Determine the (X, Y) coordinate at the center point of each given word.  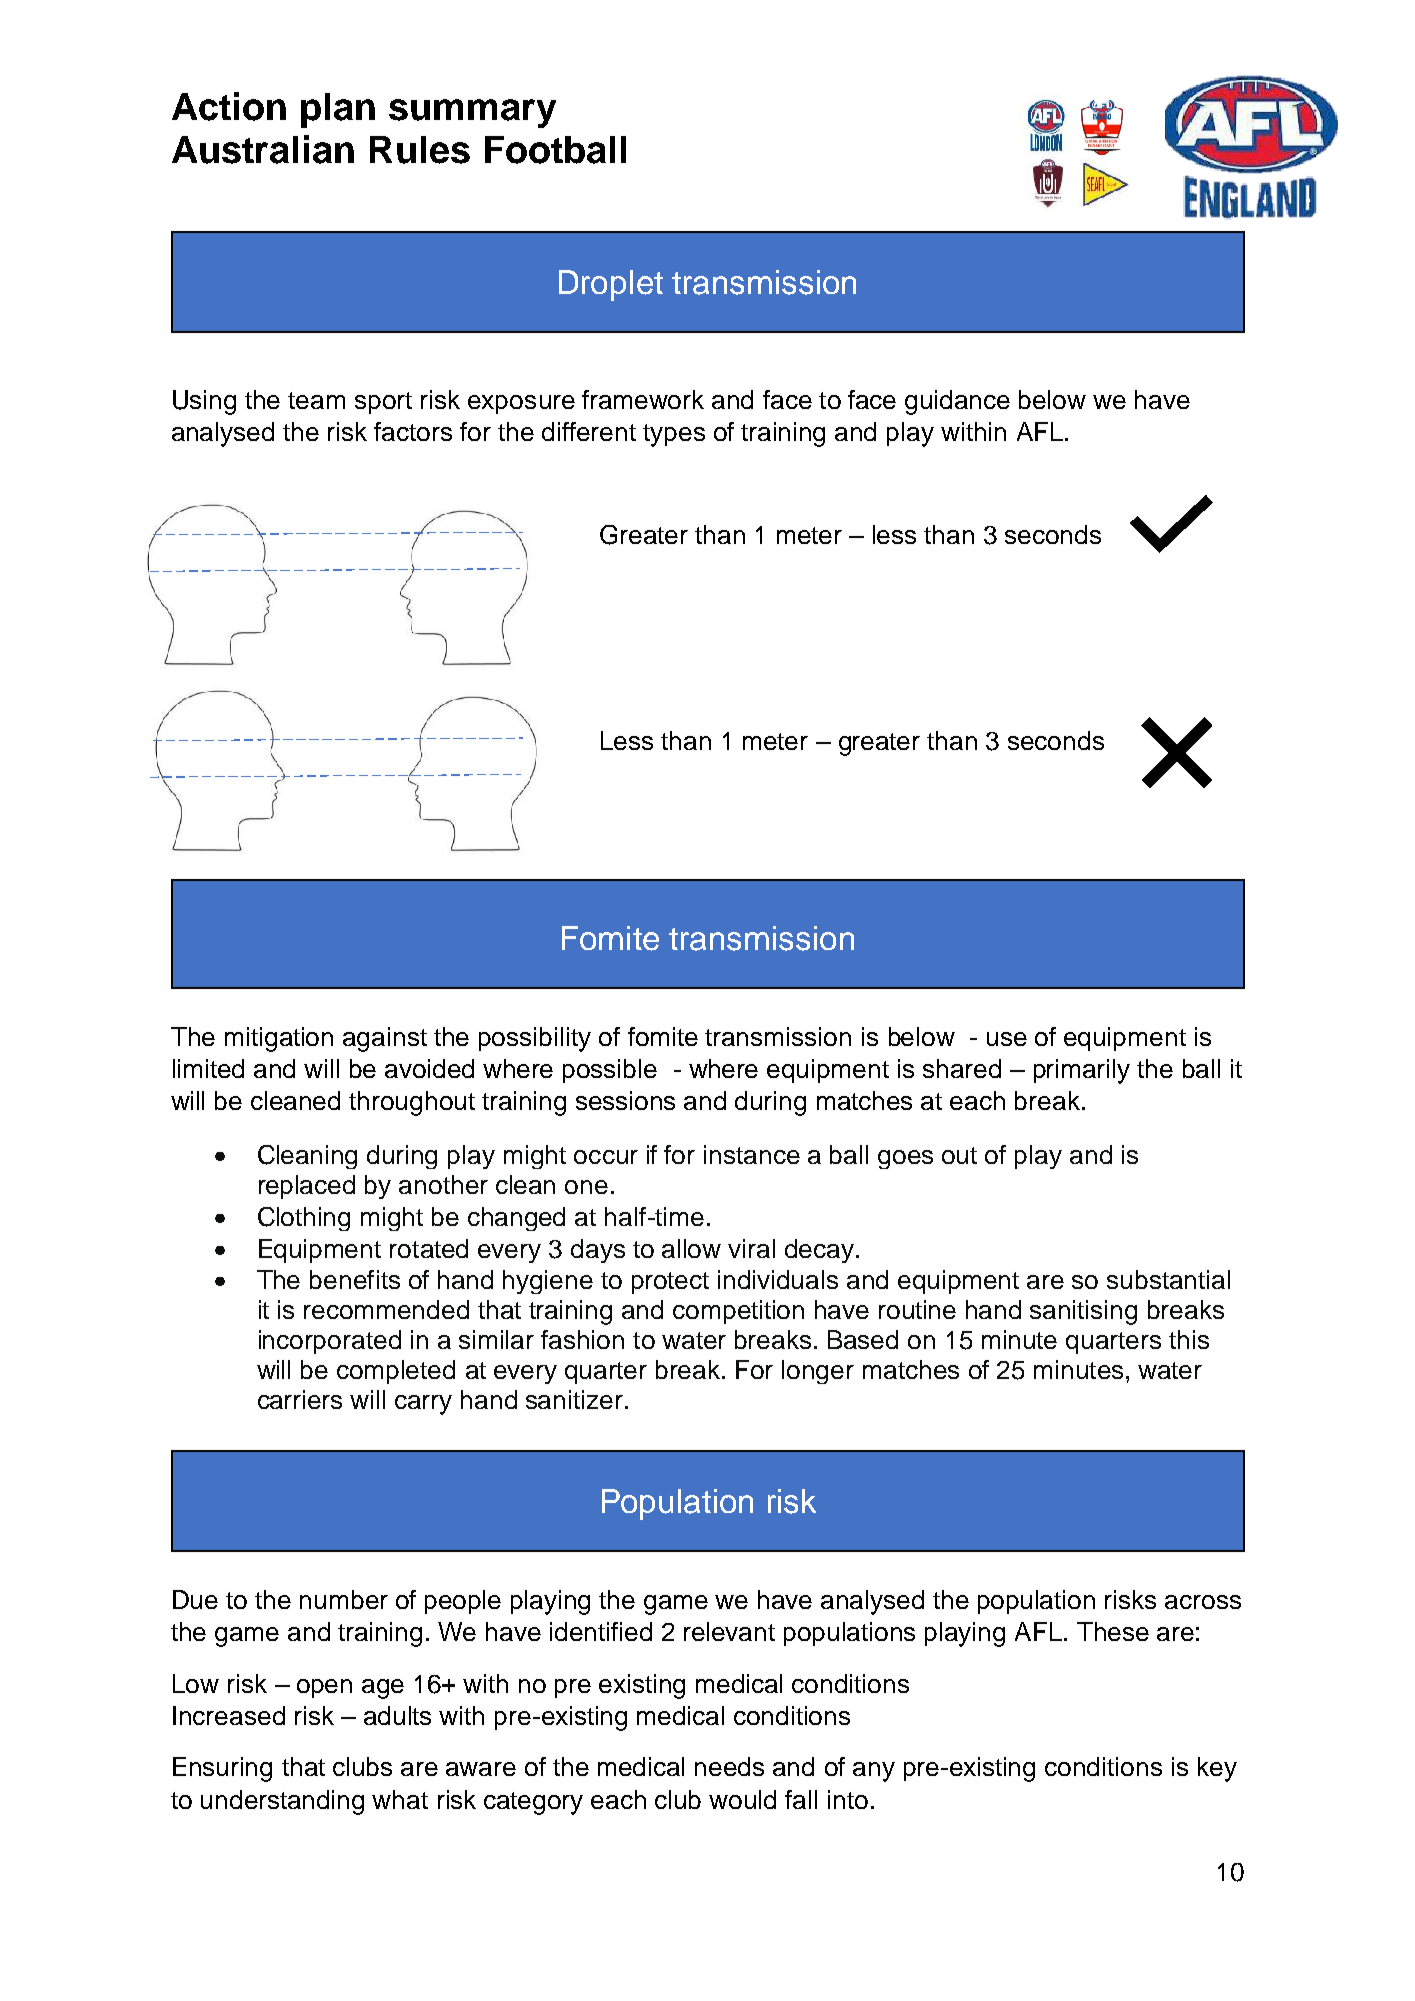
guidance (957, 402)
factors (413, 431)
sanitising (1083, 1312)
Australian (263, 149)
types (674, 435)
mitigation (279, 1039)
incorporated (330, 1342)
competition (738, 1312)
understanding (282, 1802)
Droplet (611, 285)
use (1007, 1039)
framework (643, 399)
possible (610, 1071)
